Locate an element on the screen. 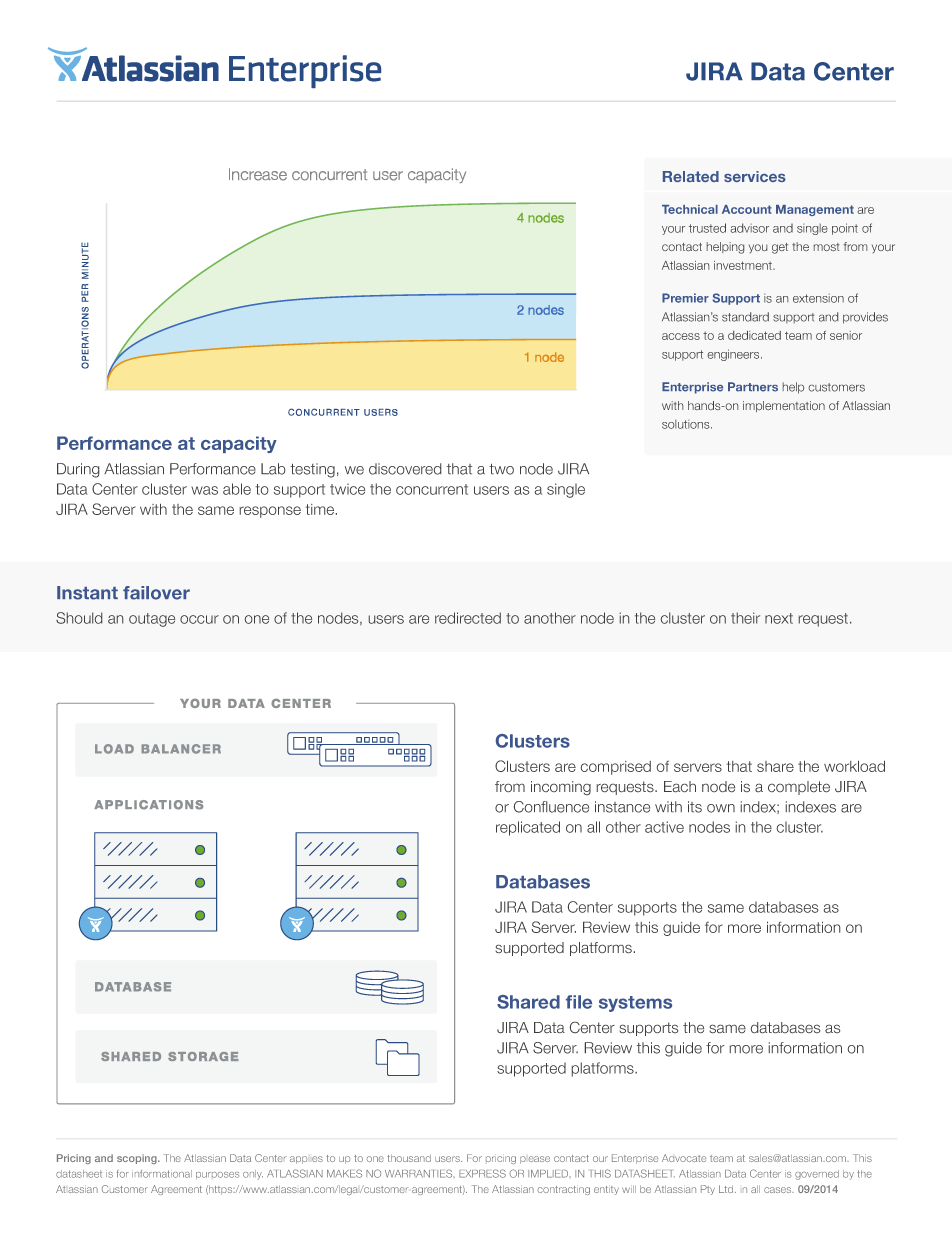 The height and width of the screenshot is (1233, 952). next is located at coordinates (779, 618).
